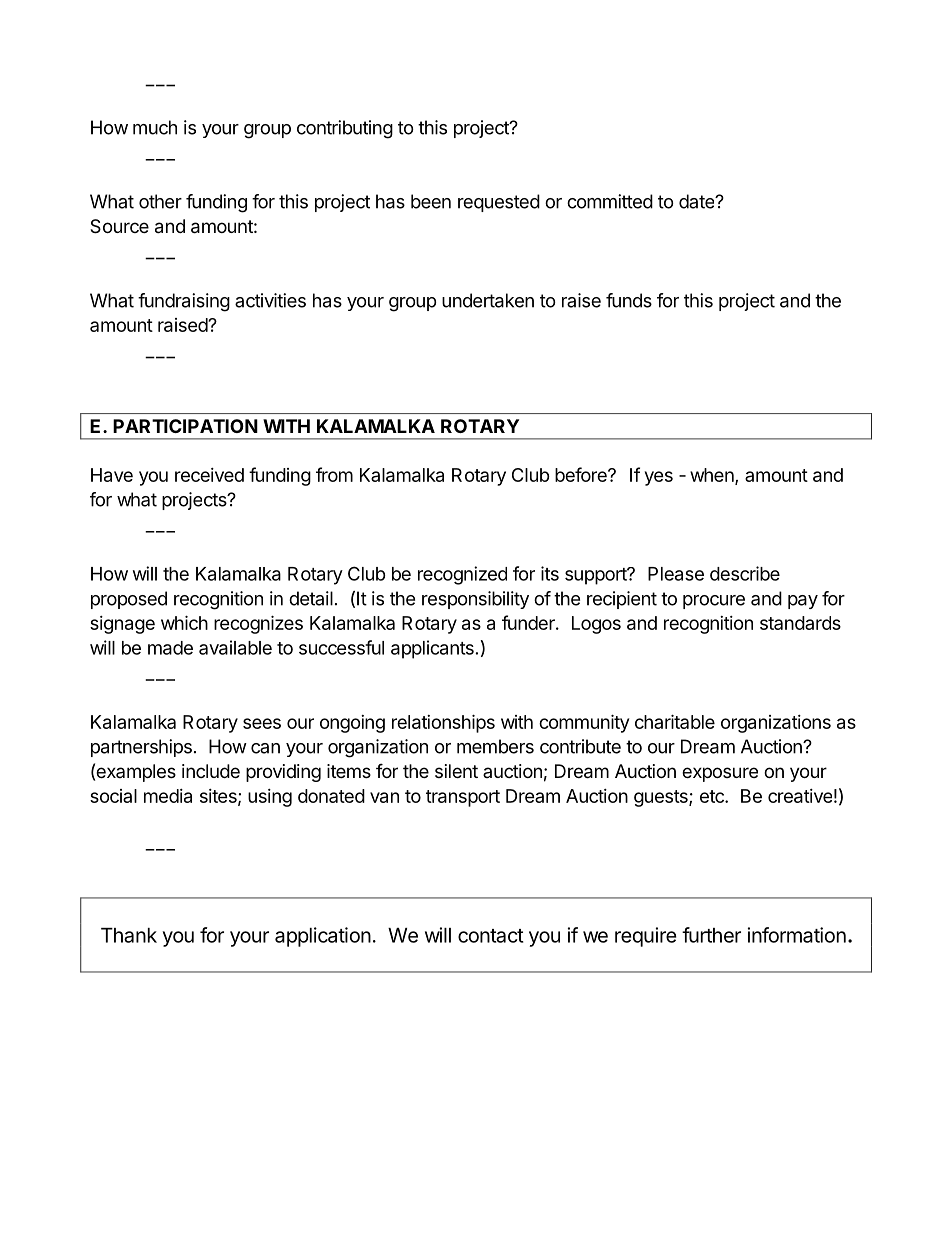 Image resolution: width=952 pixels, height=1233 pixels. I want to click on from, so click(334, 474).
